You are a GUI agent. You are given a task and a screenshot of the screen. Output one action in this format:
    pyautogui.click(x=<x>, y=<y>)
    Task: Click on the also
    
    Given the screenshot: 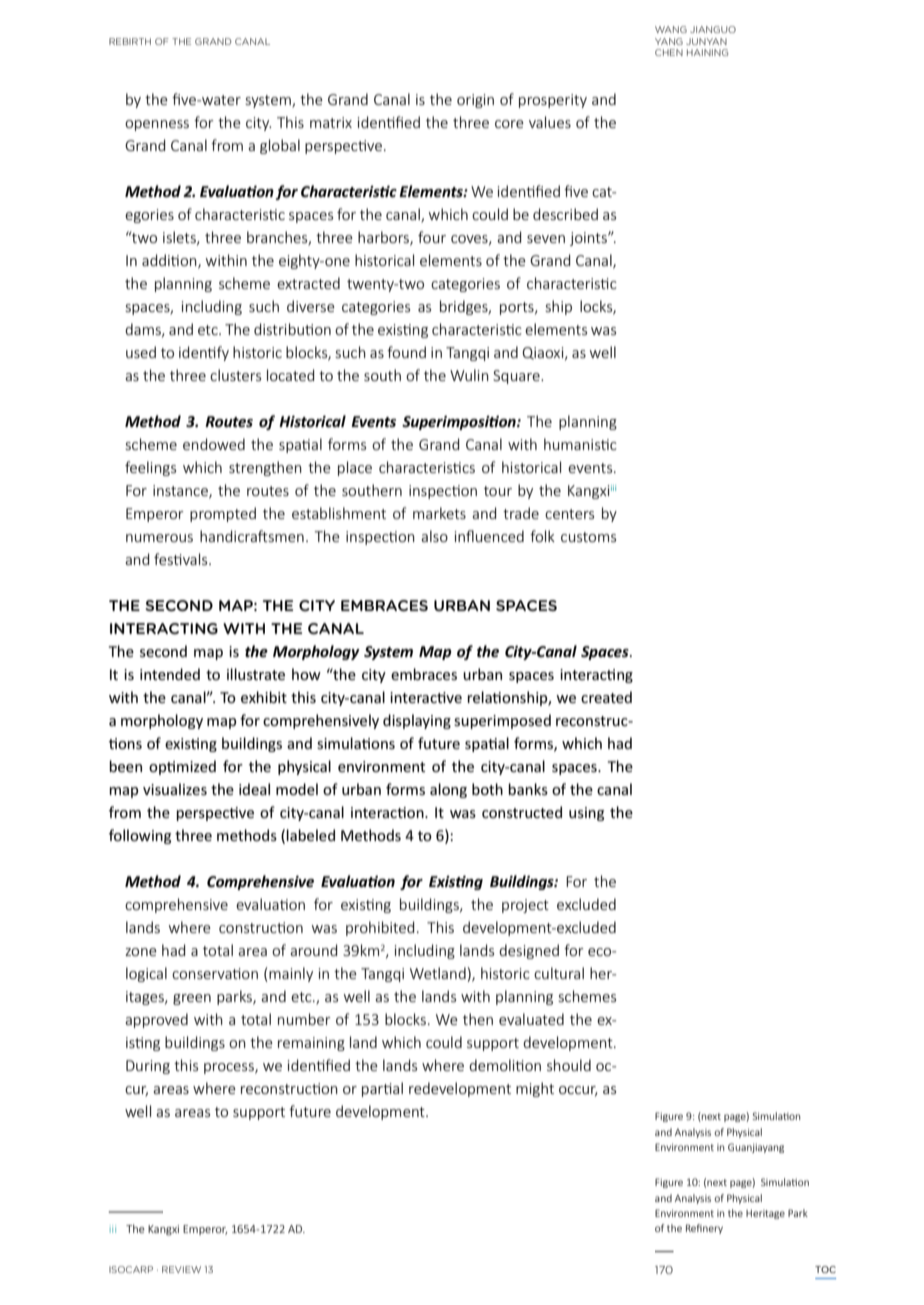 What is the action you would take?
    pyautogui.click(x=434, y=536)
